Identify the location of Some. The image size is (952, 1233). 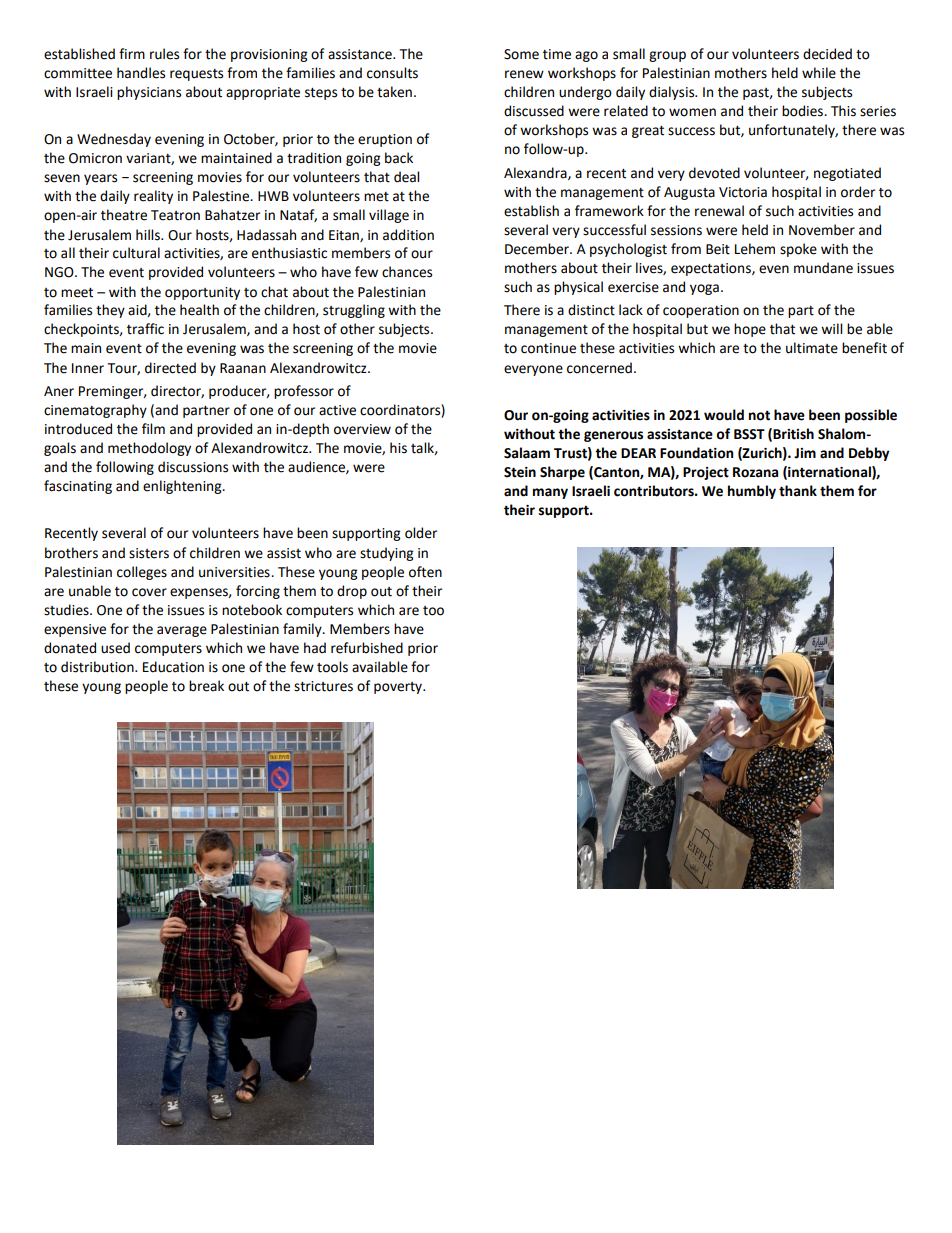
(521, 54).
